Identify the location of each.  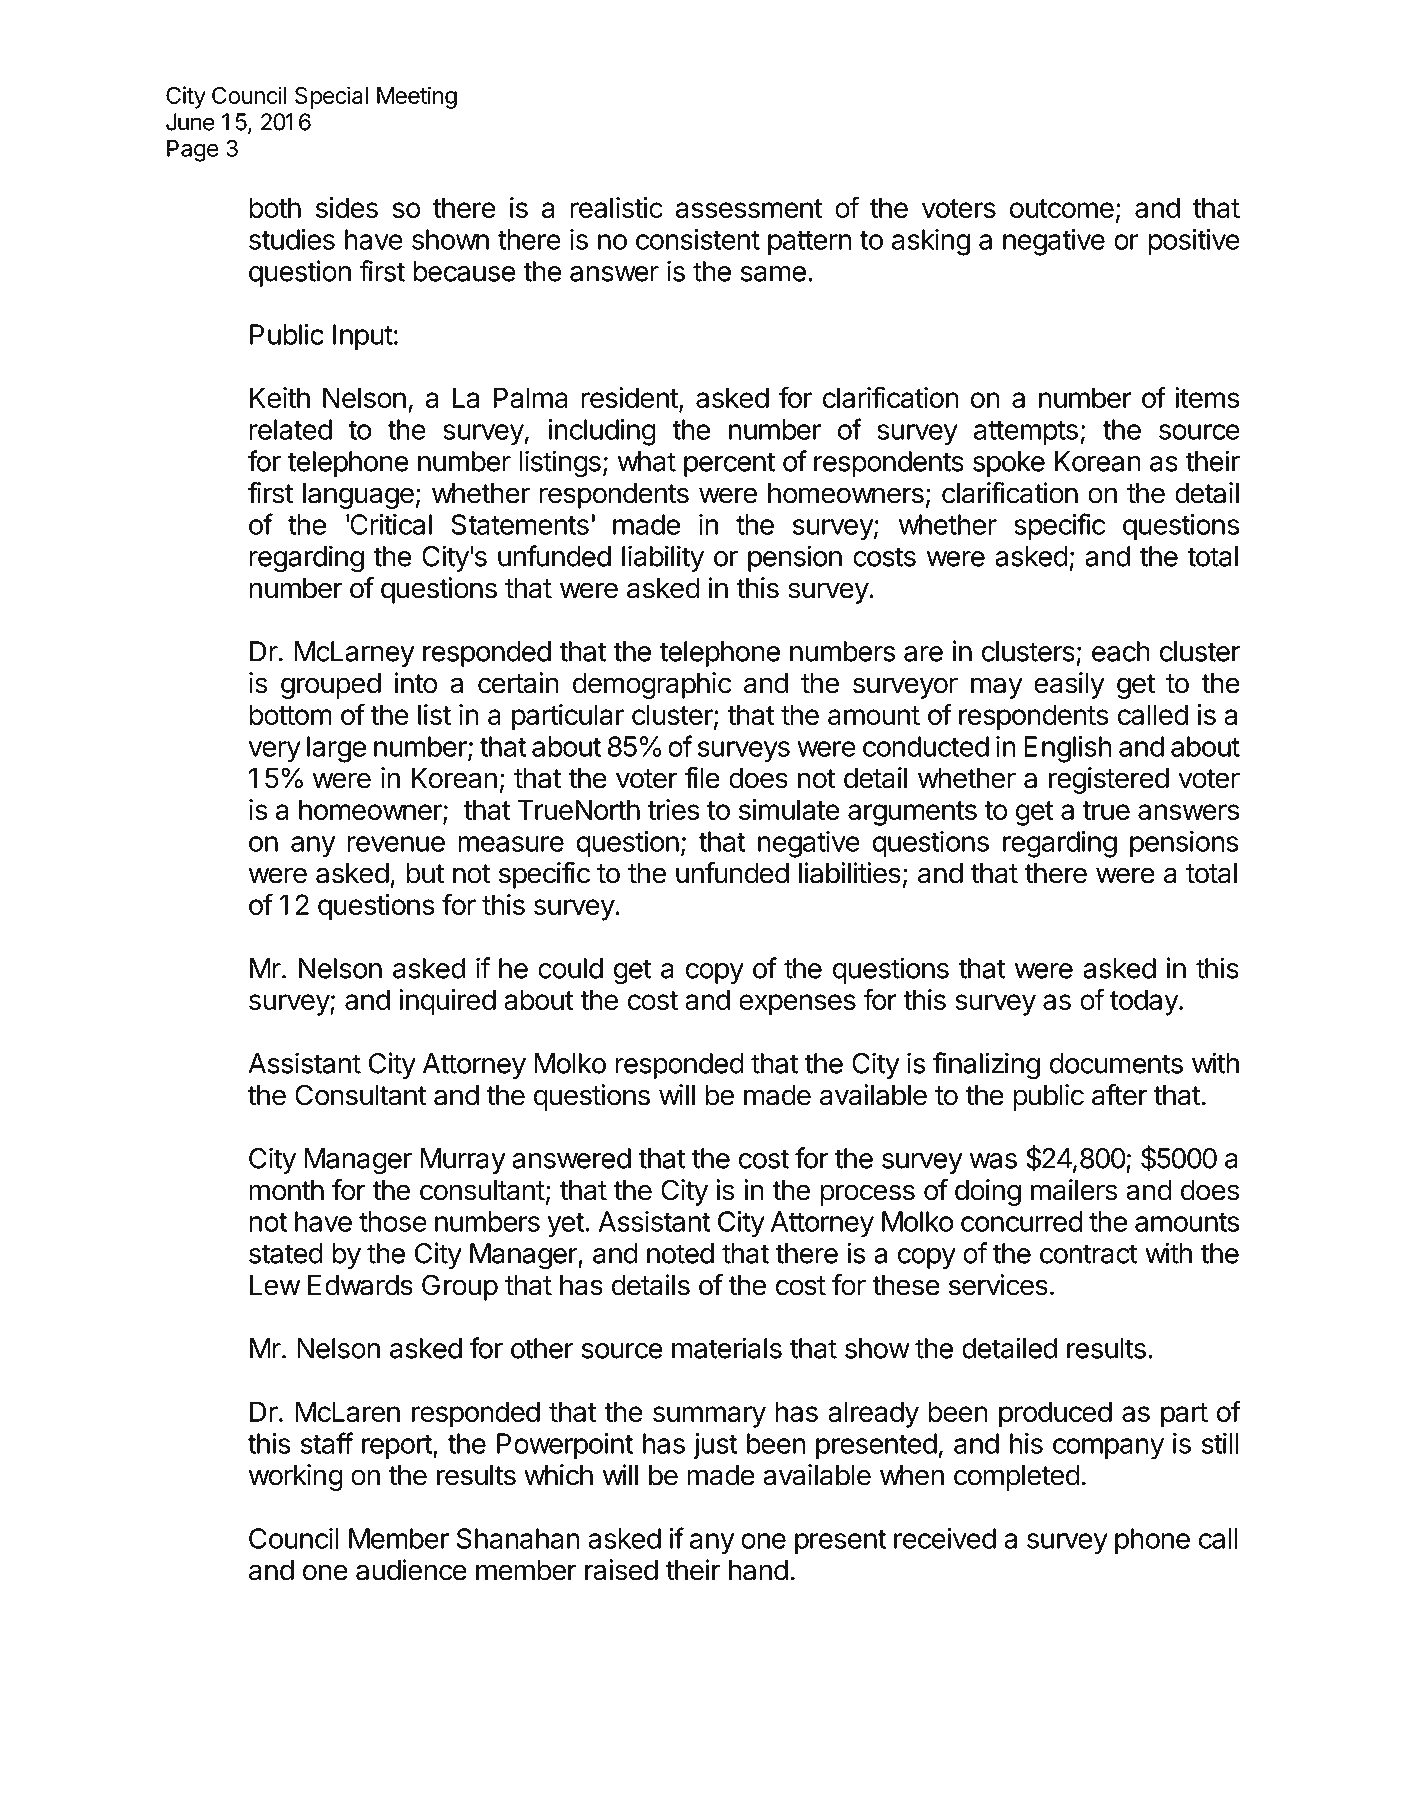
(1121, 651).
